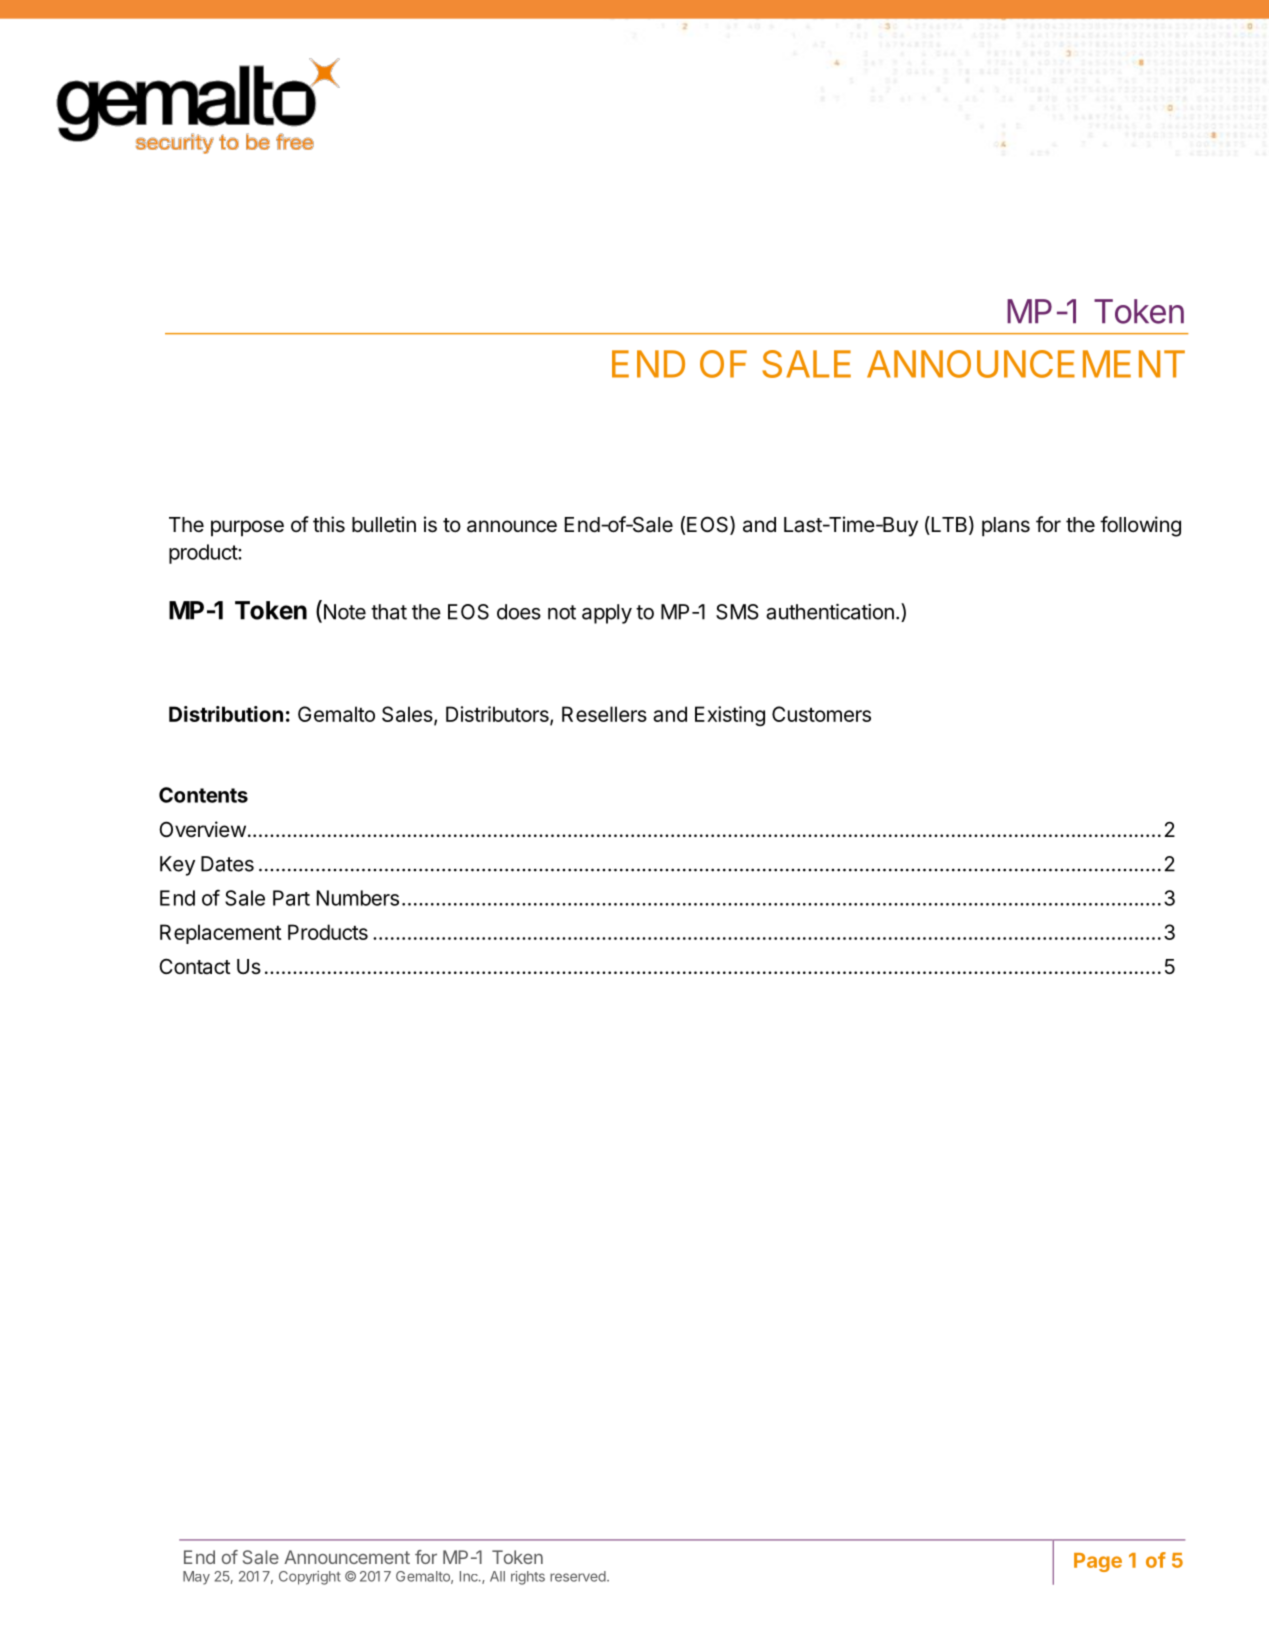 The image size is (1269, 1643). What do you see at coordinates (291, 898) in the screenshot?
I see `Part` at bounding box center [291, 898].
